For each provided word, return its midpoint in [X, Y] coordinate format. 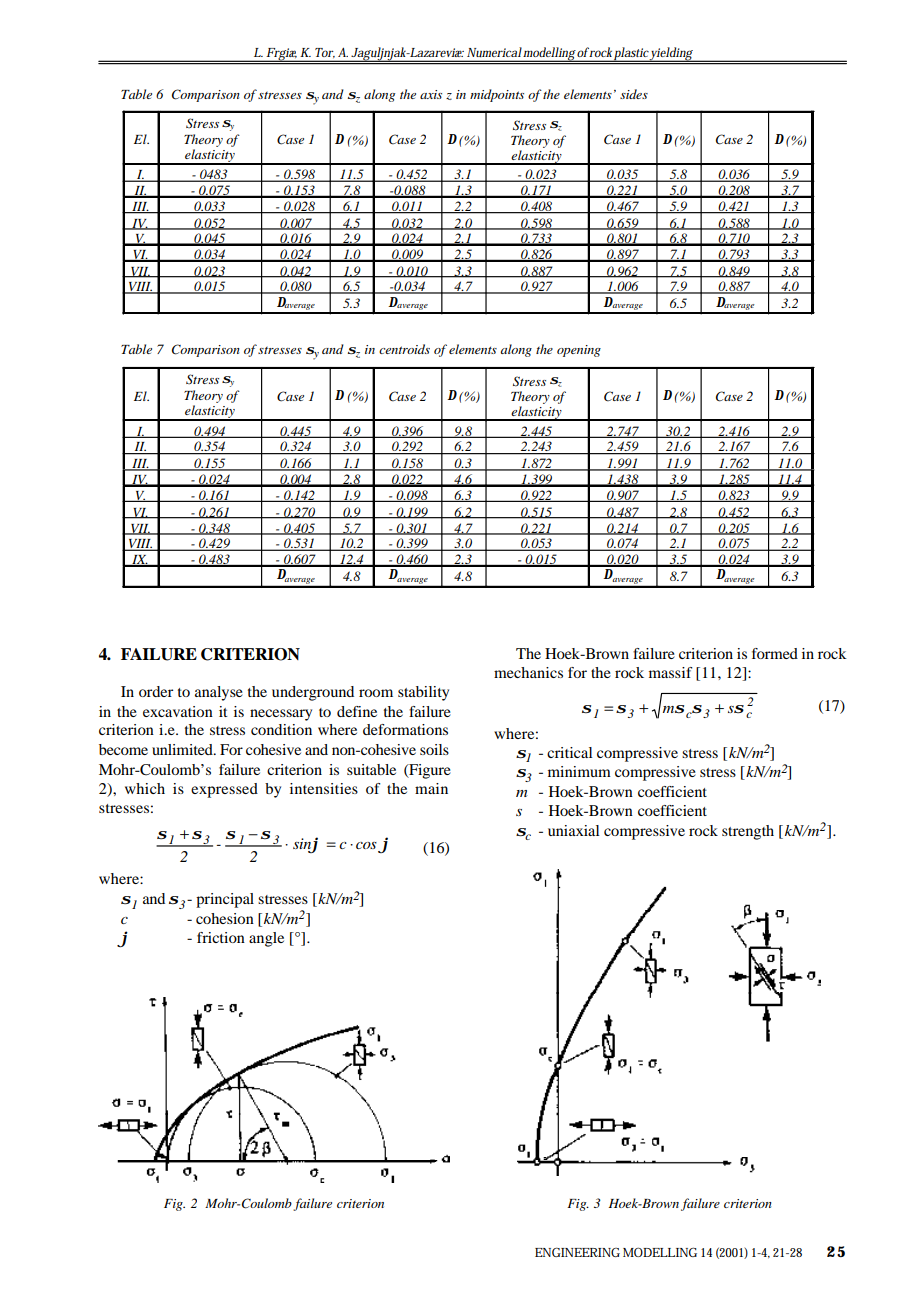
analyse [219, 693]
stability [423, 693]
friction [221, 937]
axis [431, 94]
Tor [325, 53]
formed [775, 653]
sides [634, 94]
